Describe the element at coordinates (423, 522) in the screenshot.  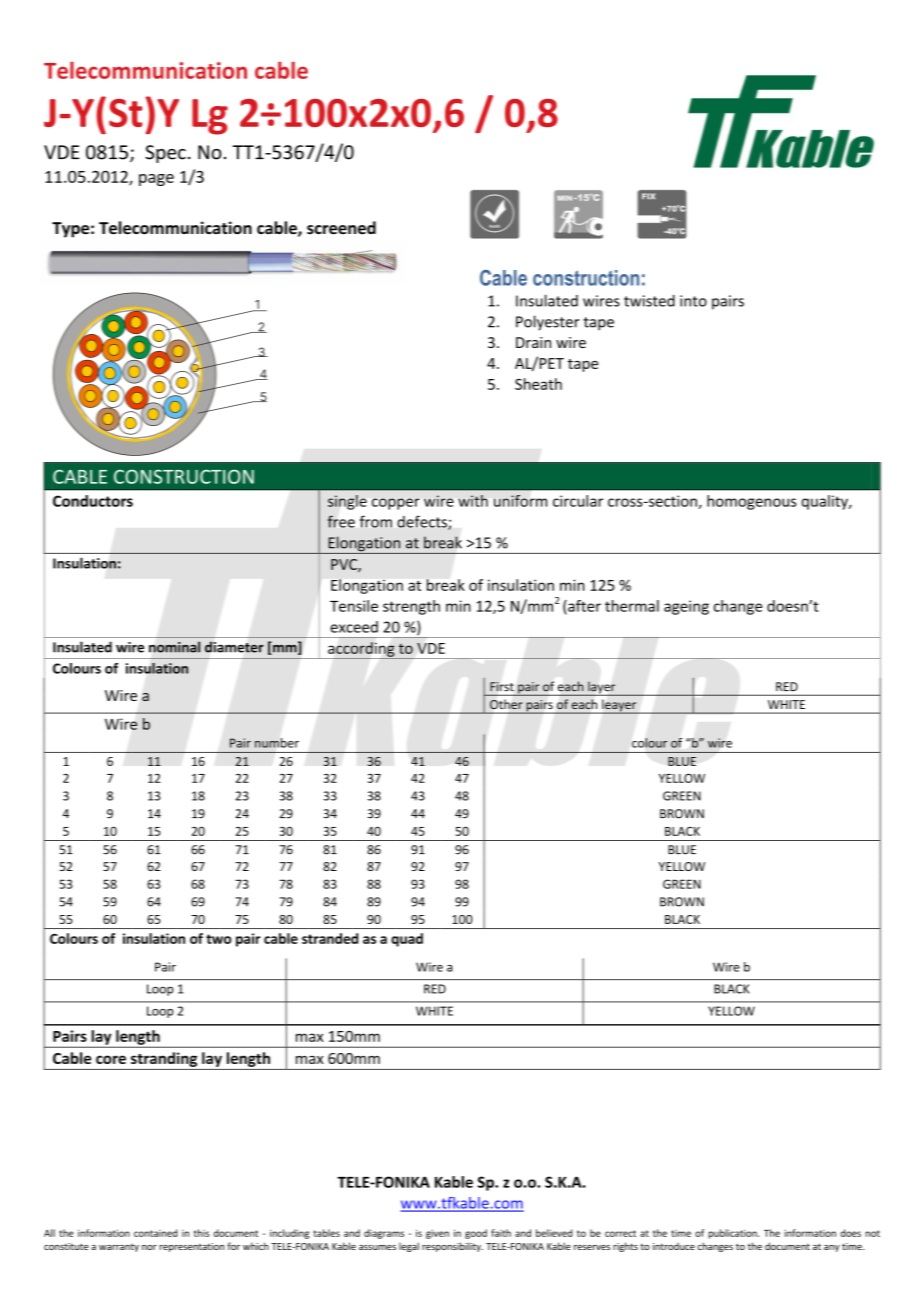
I see `defects` at that location.
